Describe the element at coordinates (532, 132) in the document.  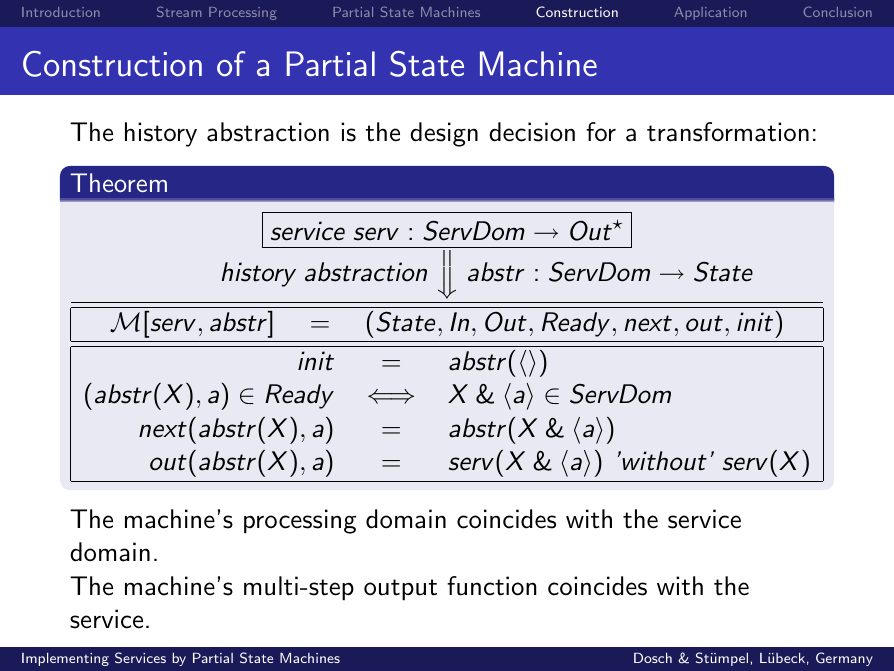
I see `decision` at that location.
